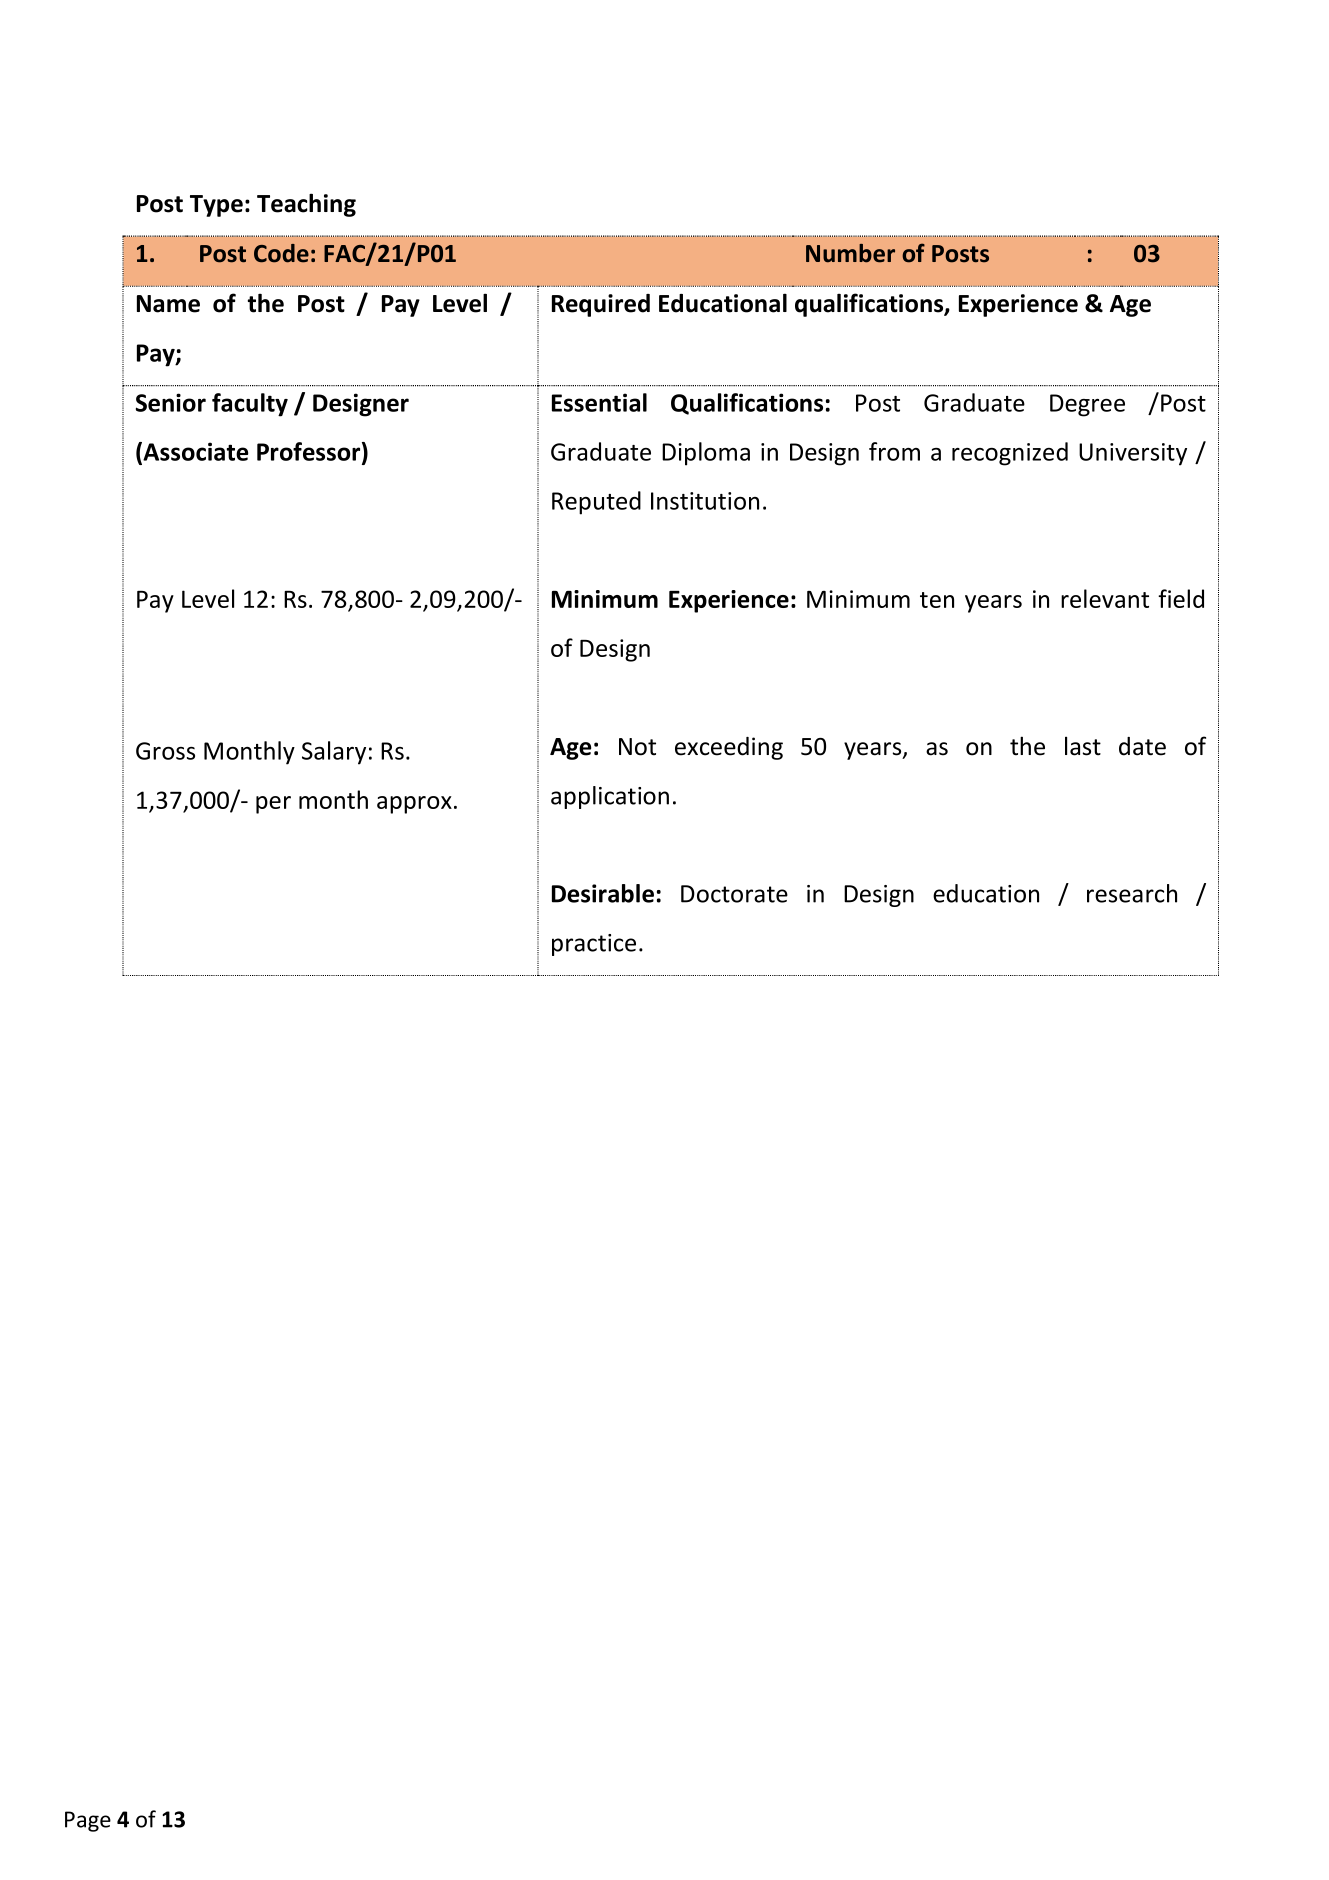  What do you see at coordinates (850, 253) in the screenshot?
I see `Number` at bounding box center [850, 253].
